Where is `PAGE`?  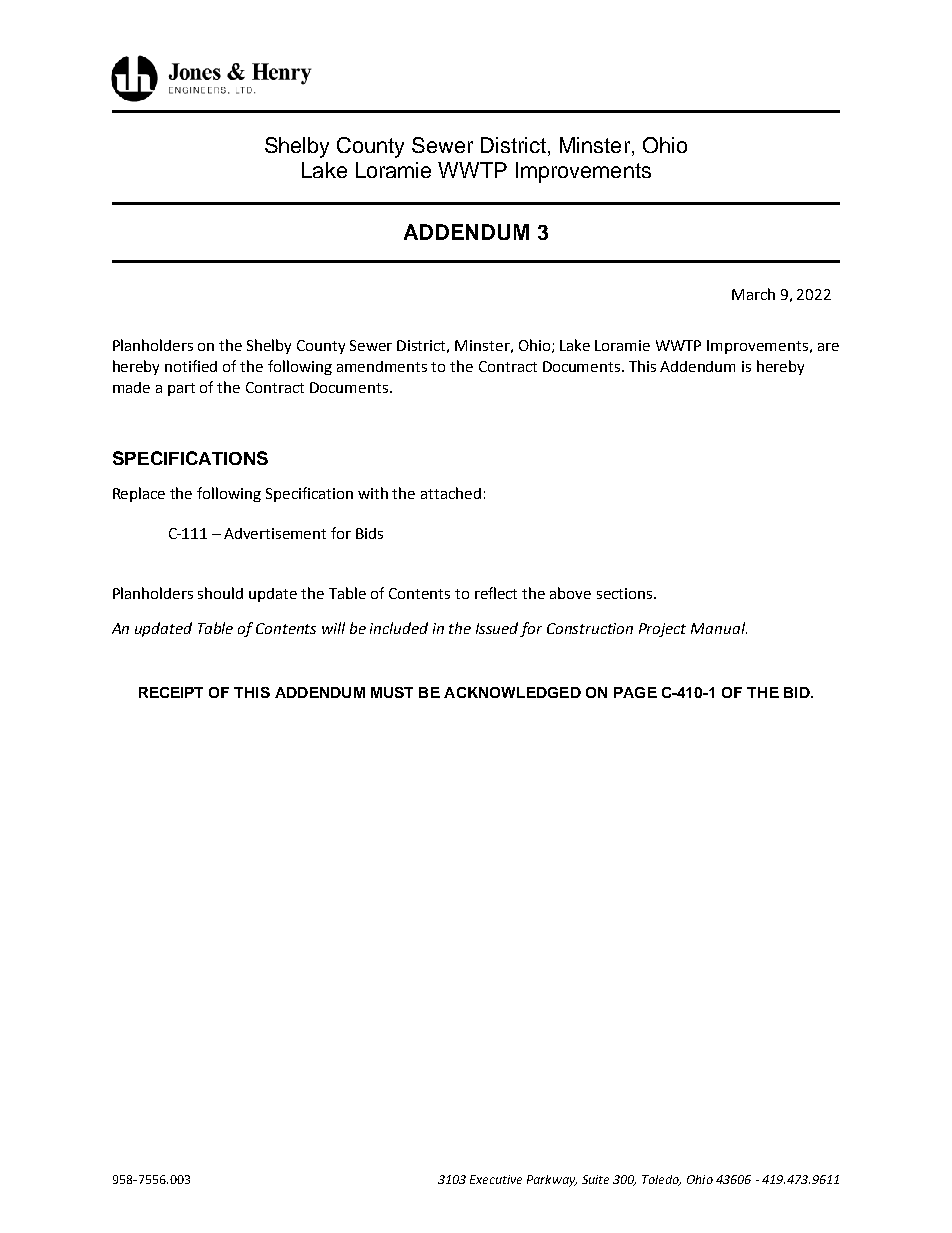 PAGE is located at coordinates (635, 692).
